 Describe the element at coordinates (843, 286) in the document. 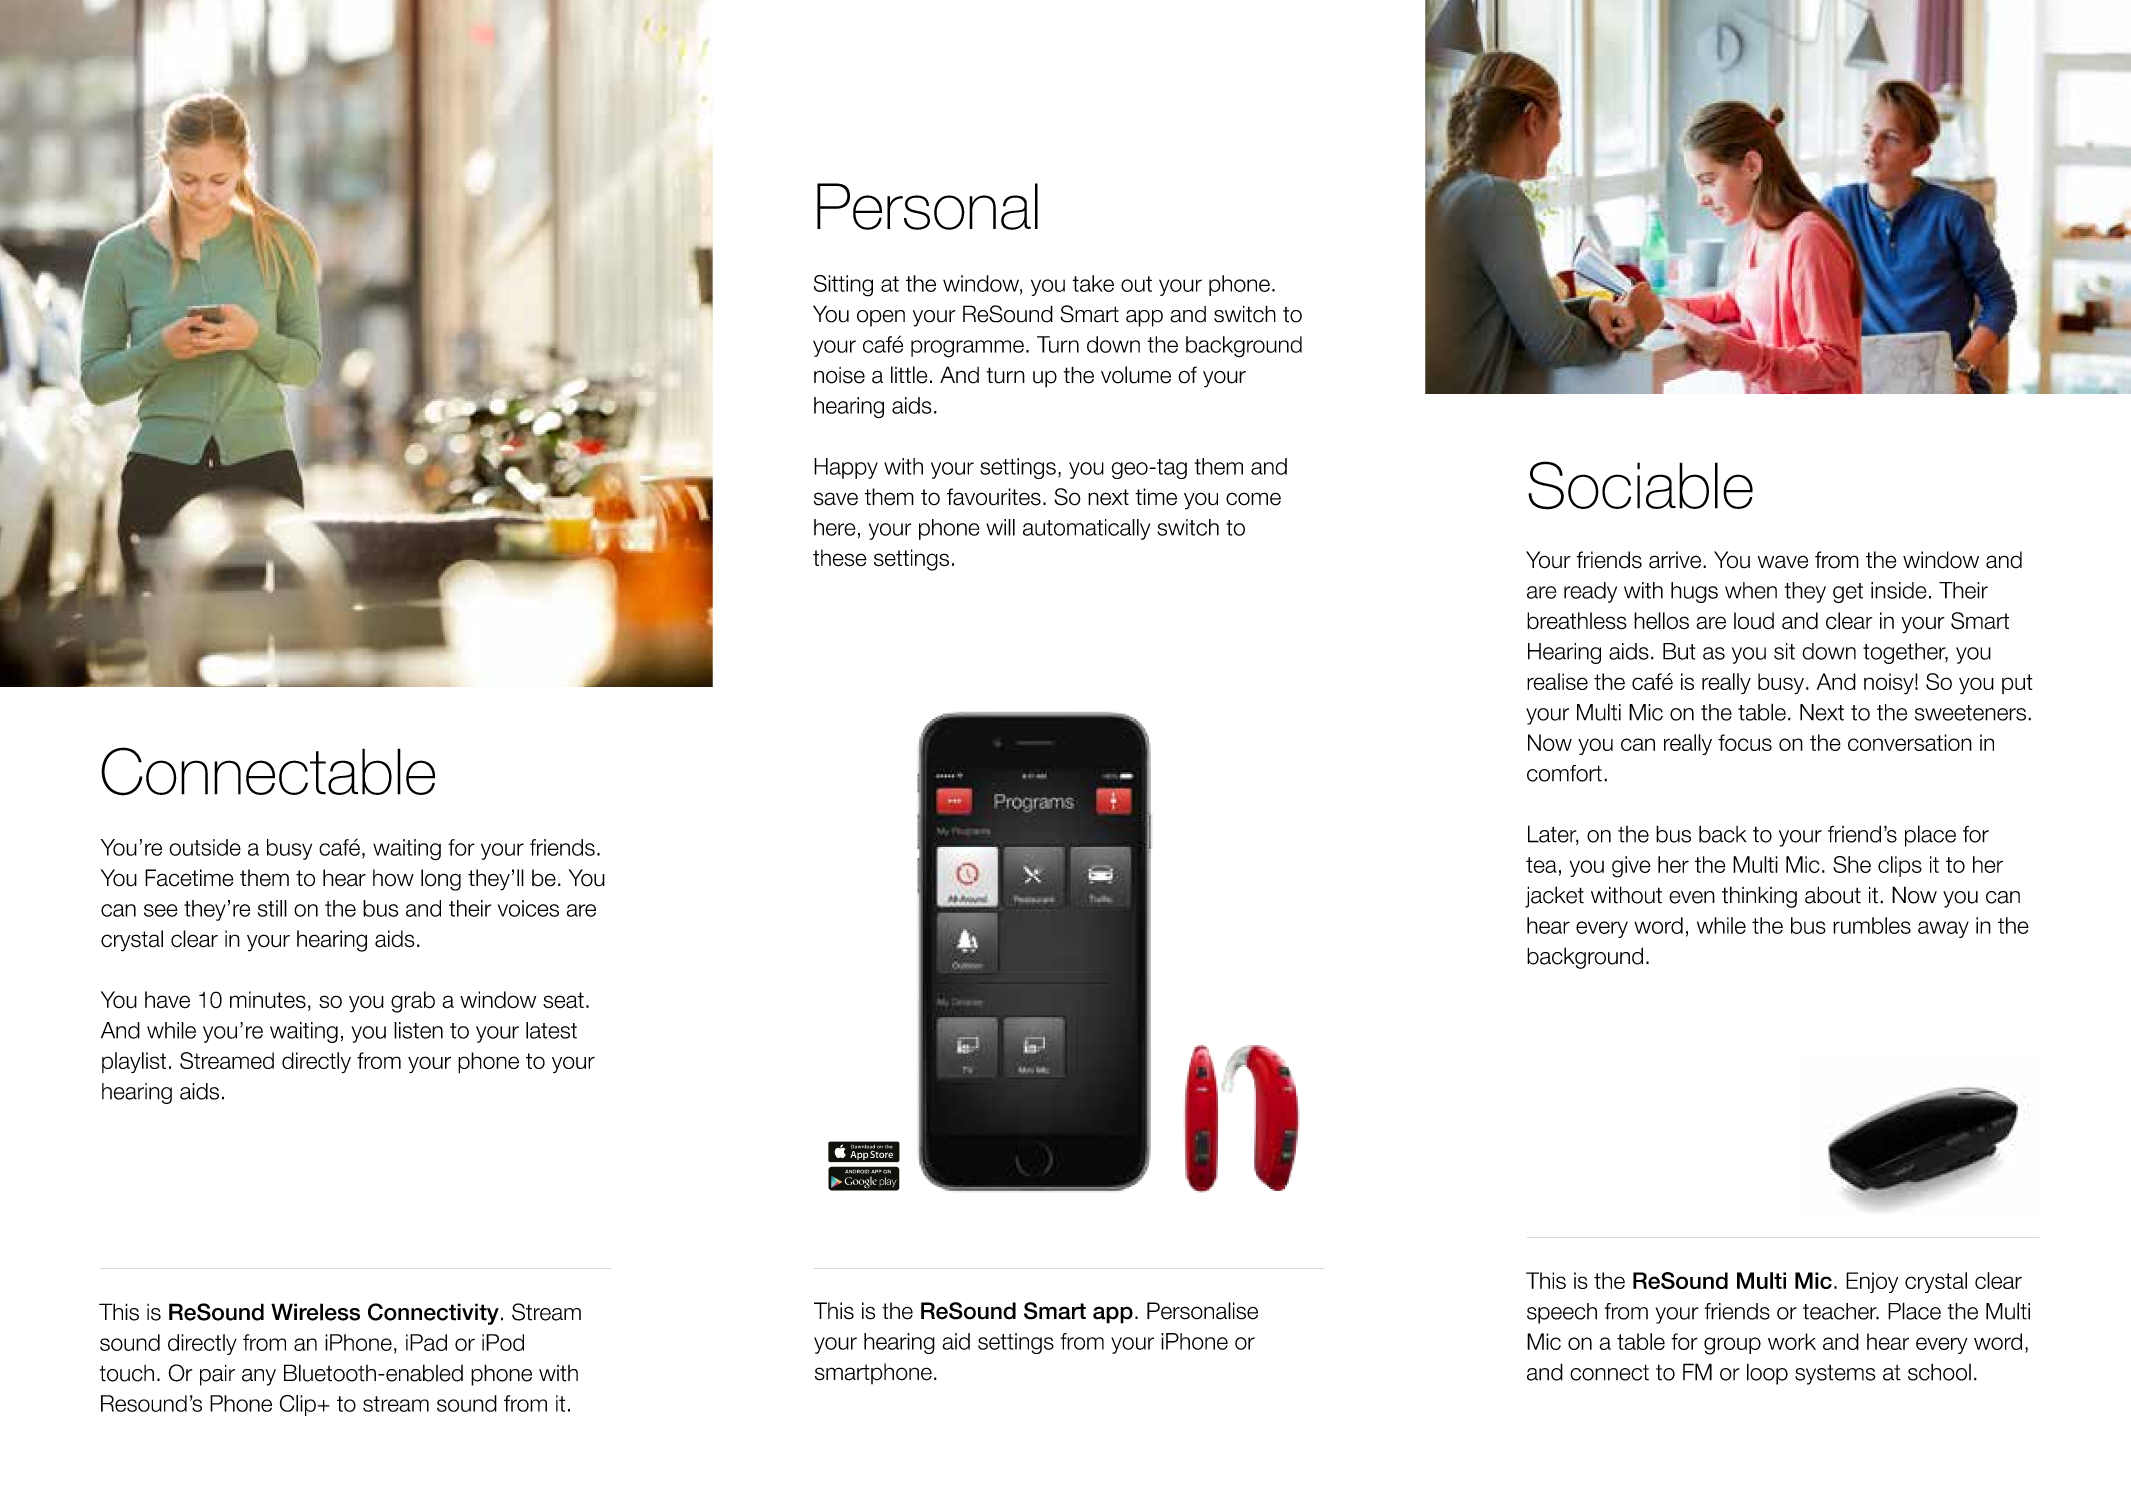

I see `Sitting` at that location.
